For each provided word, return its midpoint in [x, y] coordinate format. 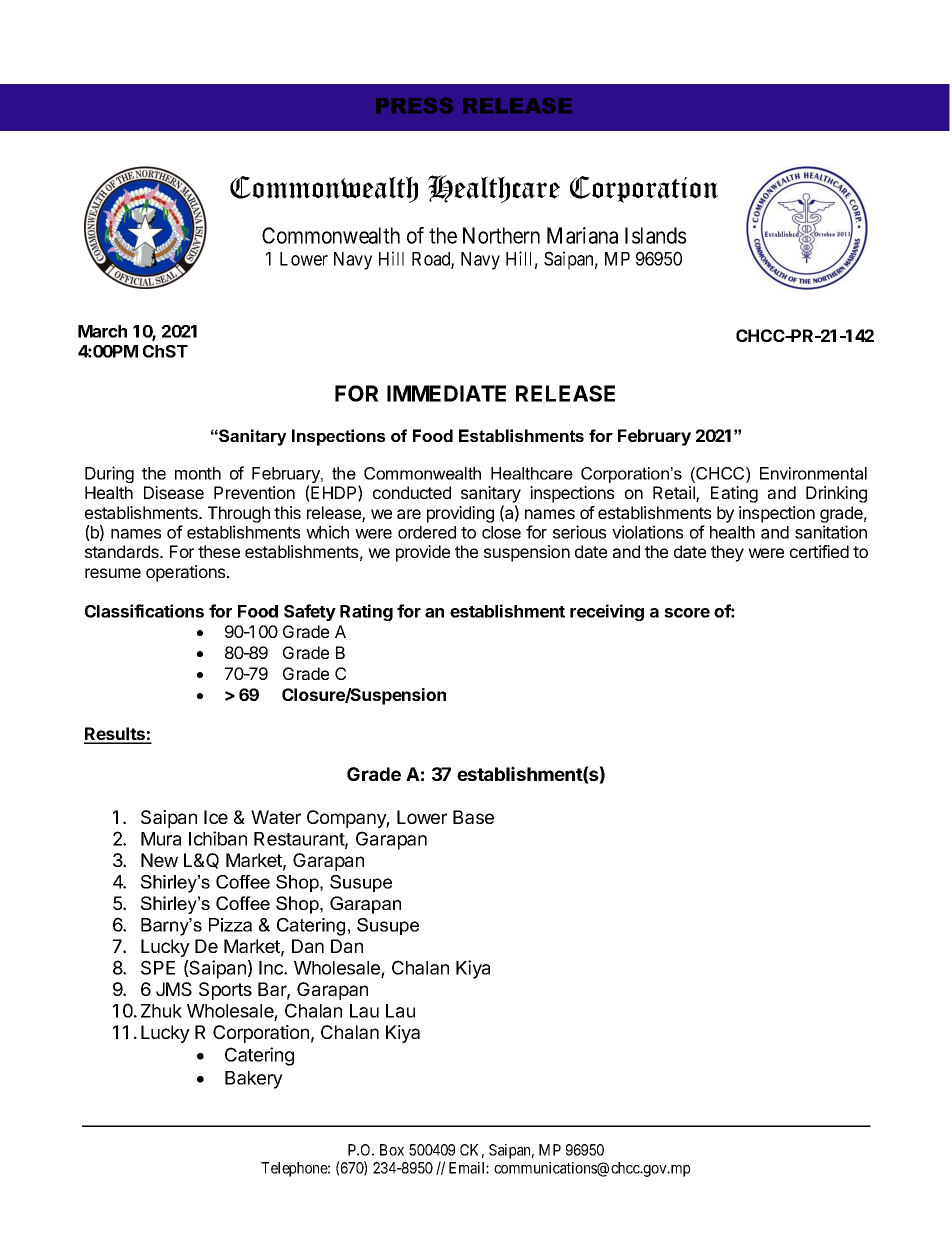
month [198, 473]
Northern [501, 235]
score [687, 613]
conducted [412, 492]
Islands [656, 235]
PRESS [414, 106]
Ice [216, 817]
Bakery [254, 1080]
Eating [734, 494]
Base [473, 817]
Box [392, 1150]
